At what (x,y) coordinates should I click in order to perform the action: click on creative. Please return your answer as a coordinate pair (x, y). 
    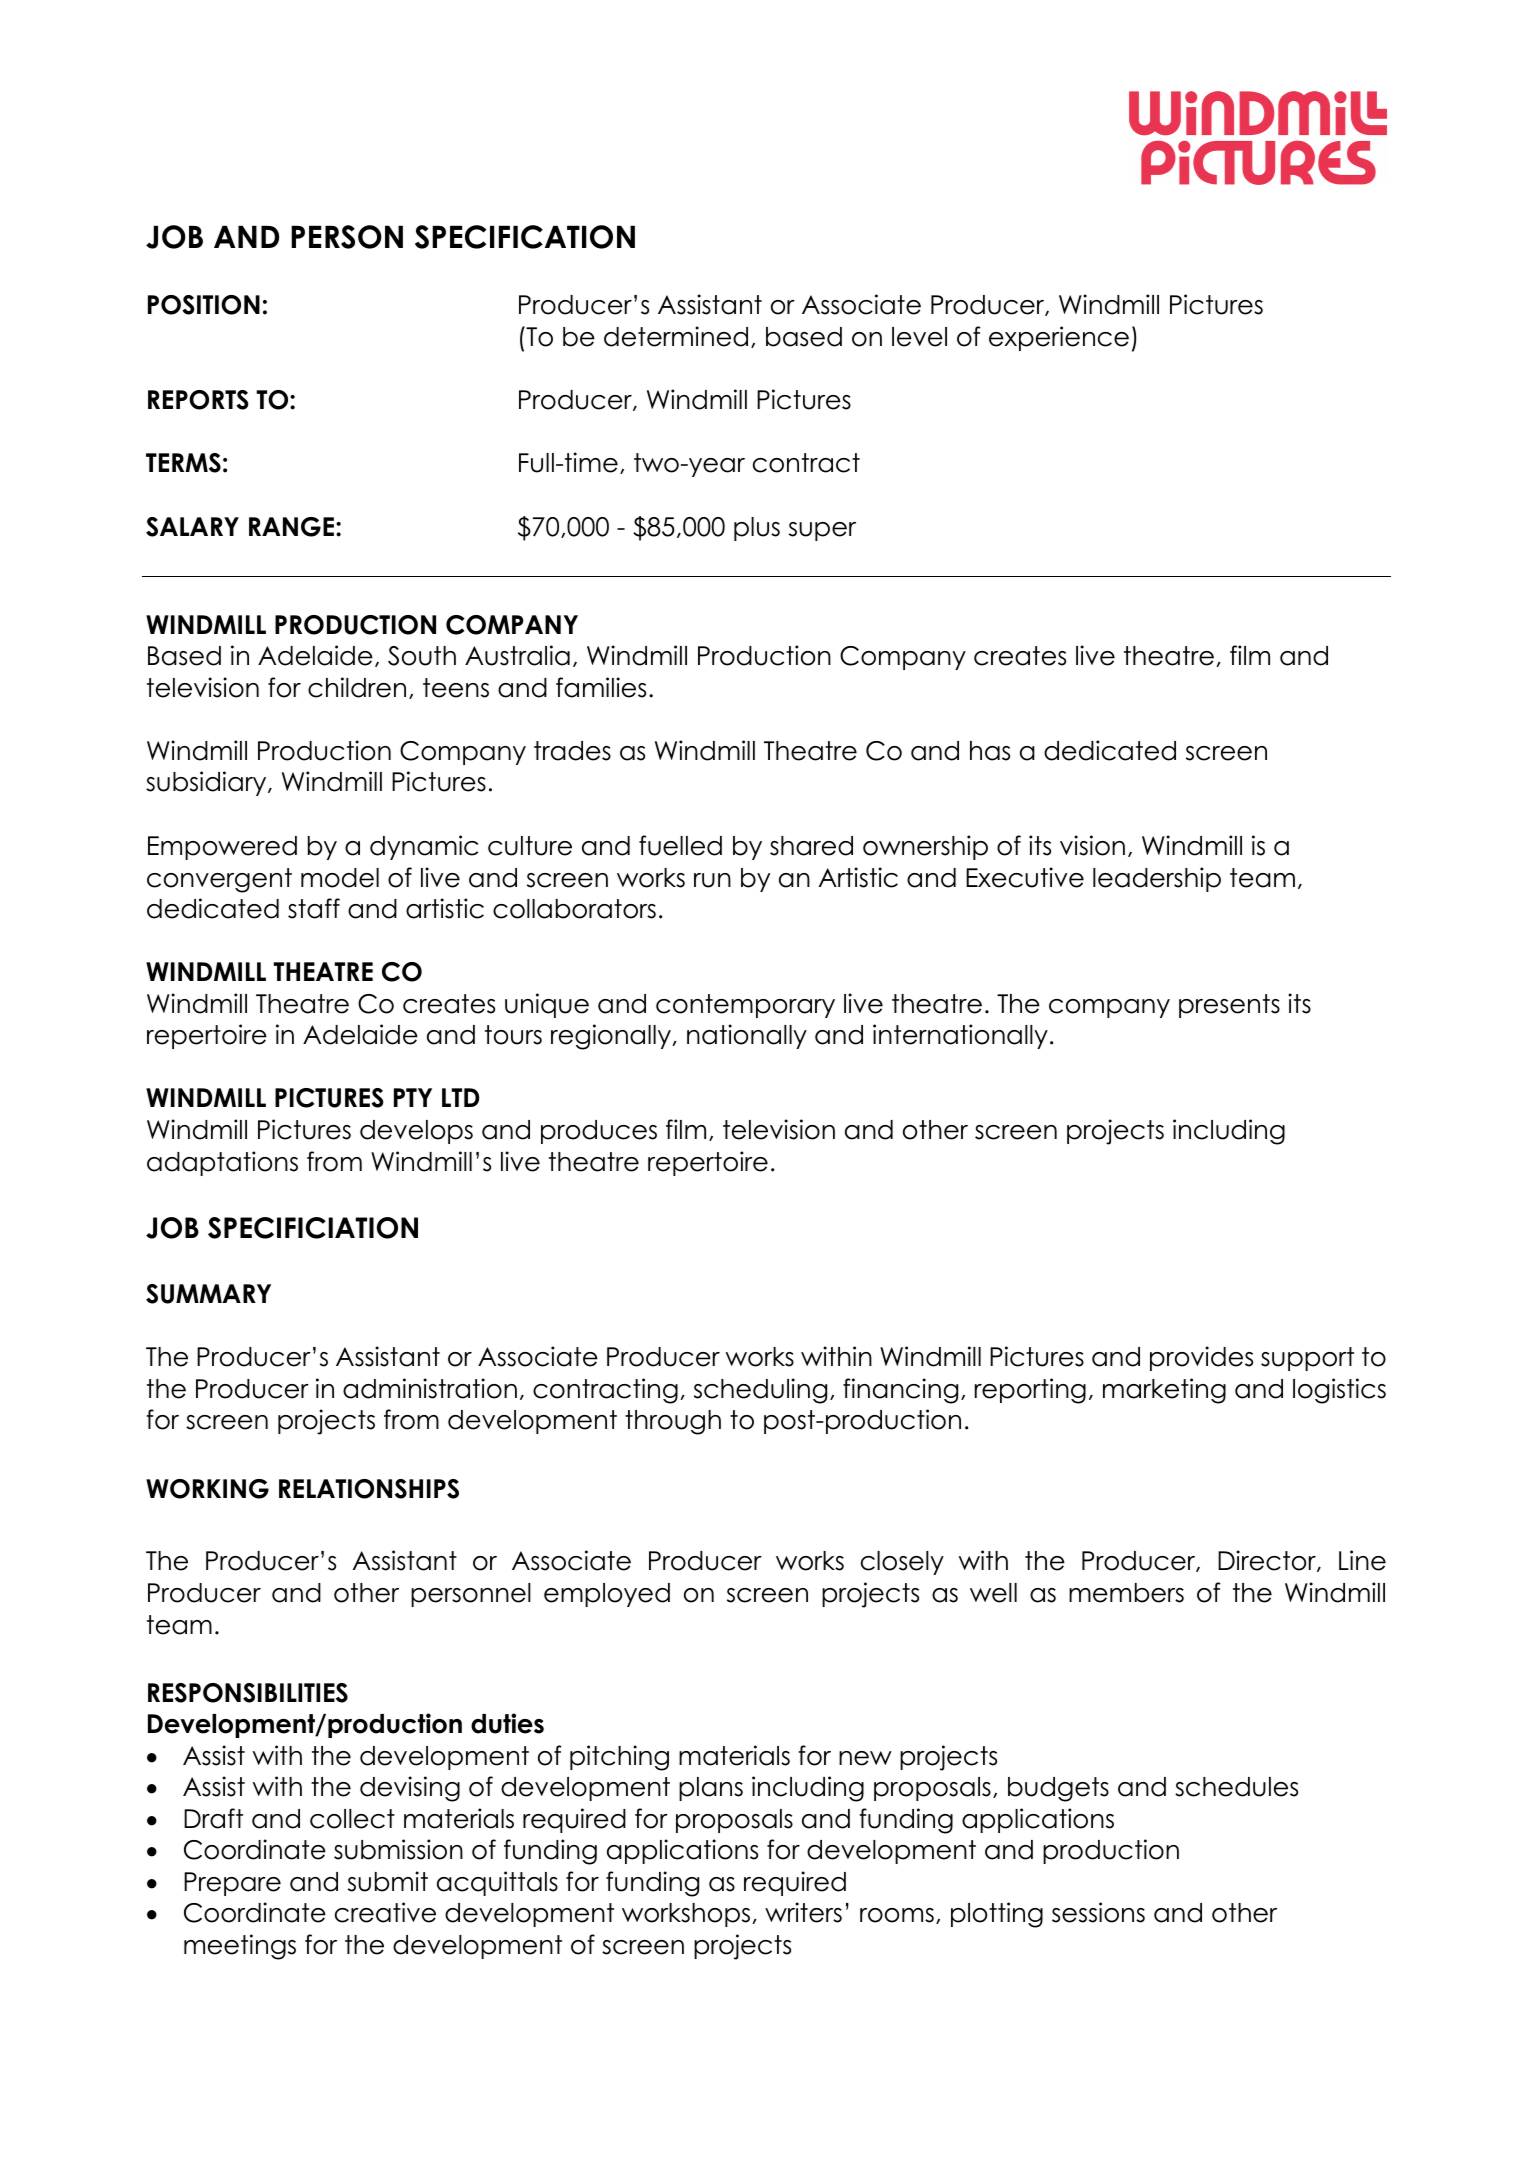
    Looking at the image, I should click on (385, 1912).
